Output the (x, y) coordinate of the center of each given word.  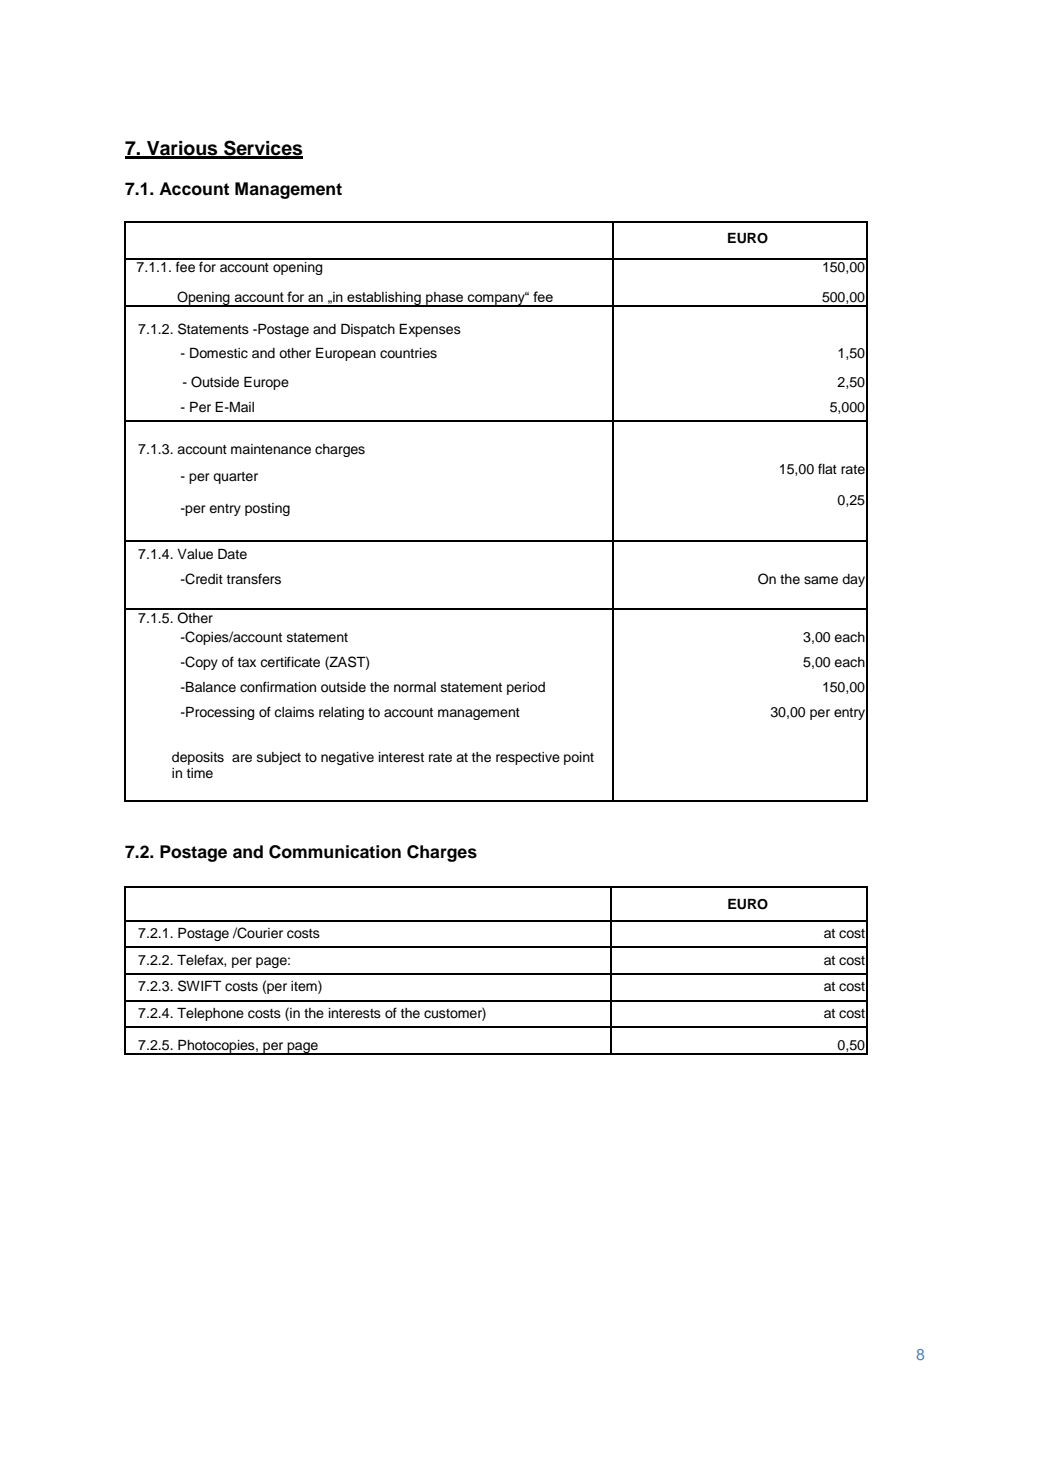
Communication (335, 852)
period (526, 688)
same (821, 580)
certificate (290, 661)
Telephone (210, 1014)
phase (445, 299)
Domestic (219, 353)
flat (827, 468)
